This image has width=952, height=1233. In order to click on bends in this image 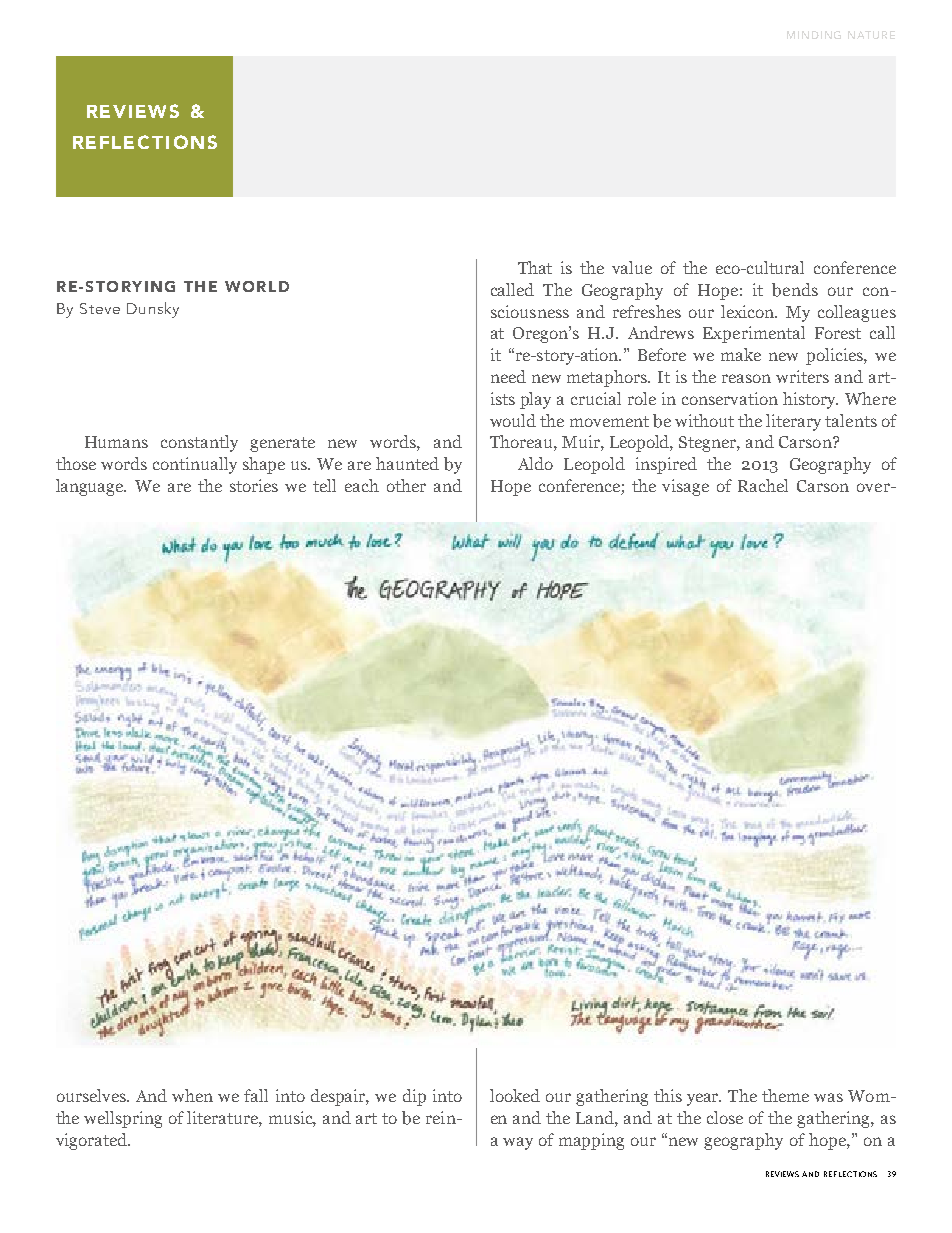, I will do `click(795, 290)`.
